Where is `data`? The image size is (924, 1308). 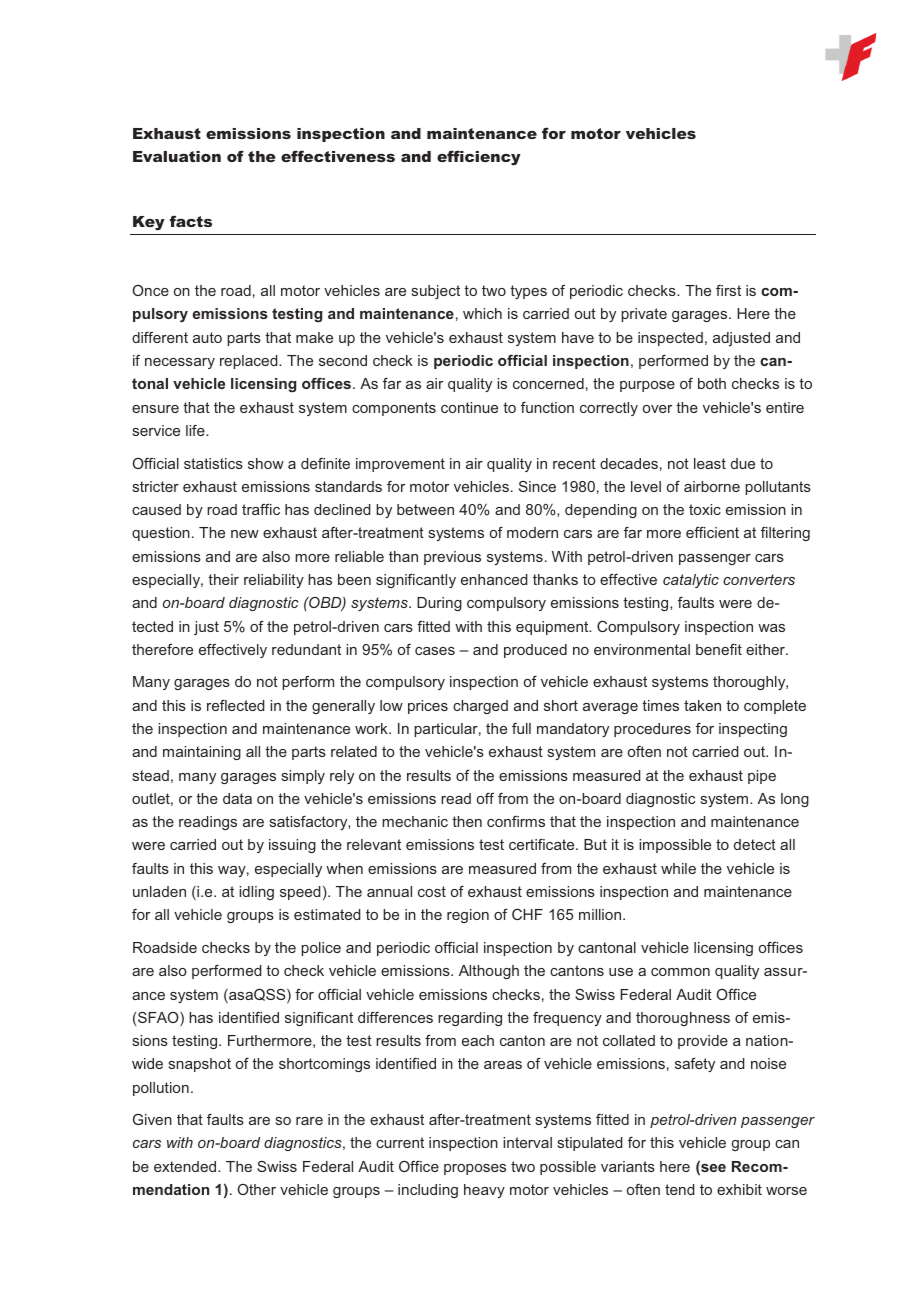 data is located at coordinates (237, 798).
